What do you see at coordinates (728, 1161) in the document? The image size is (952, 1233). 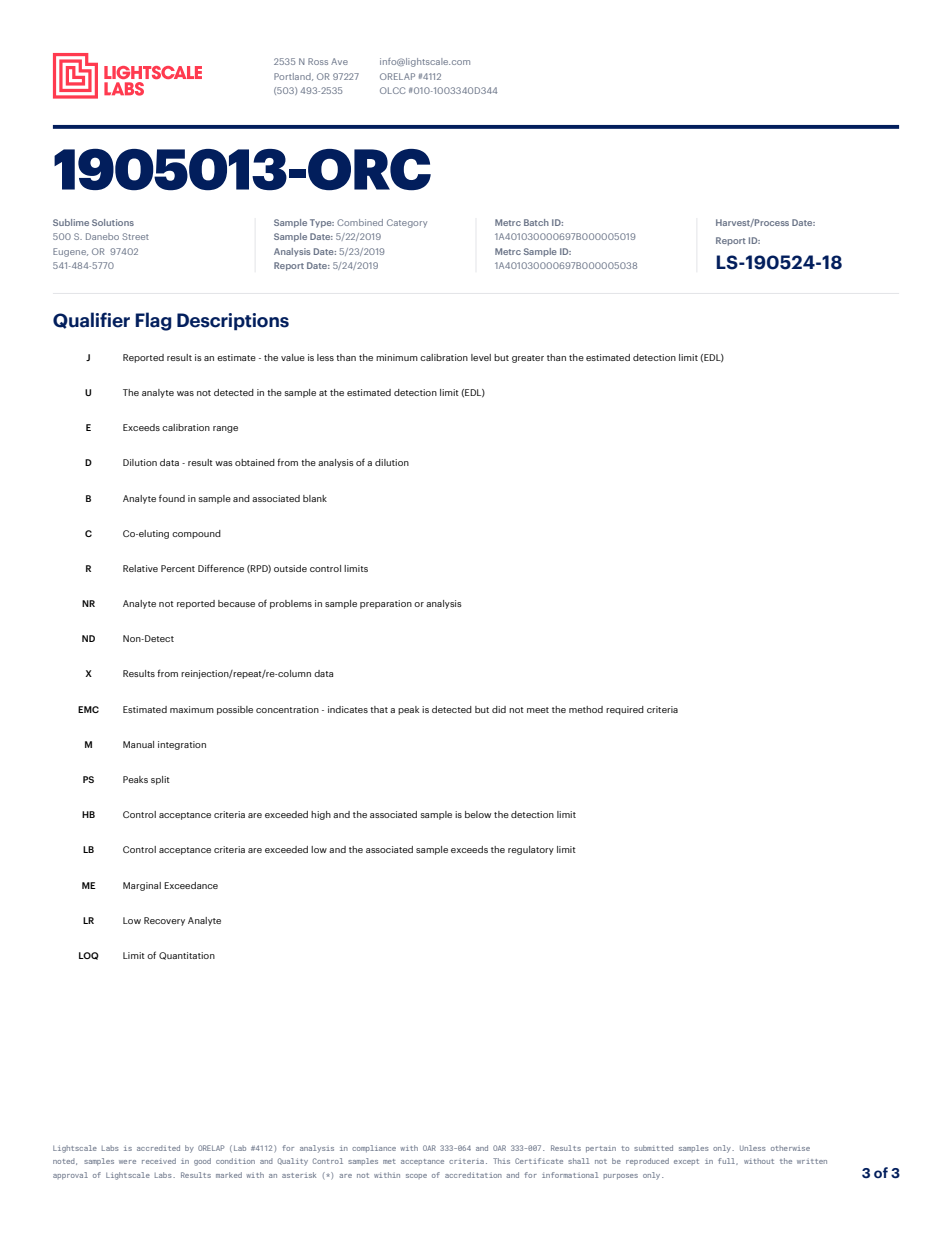 I see `full` at bounding box center [728, 1161].
